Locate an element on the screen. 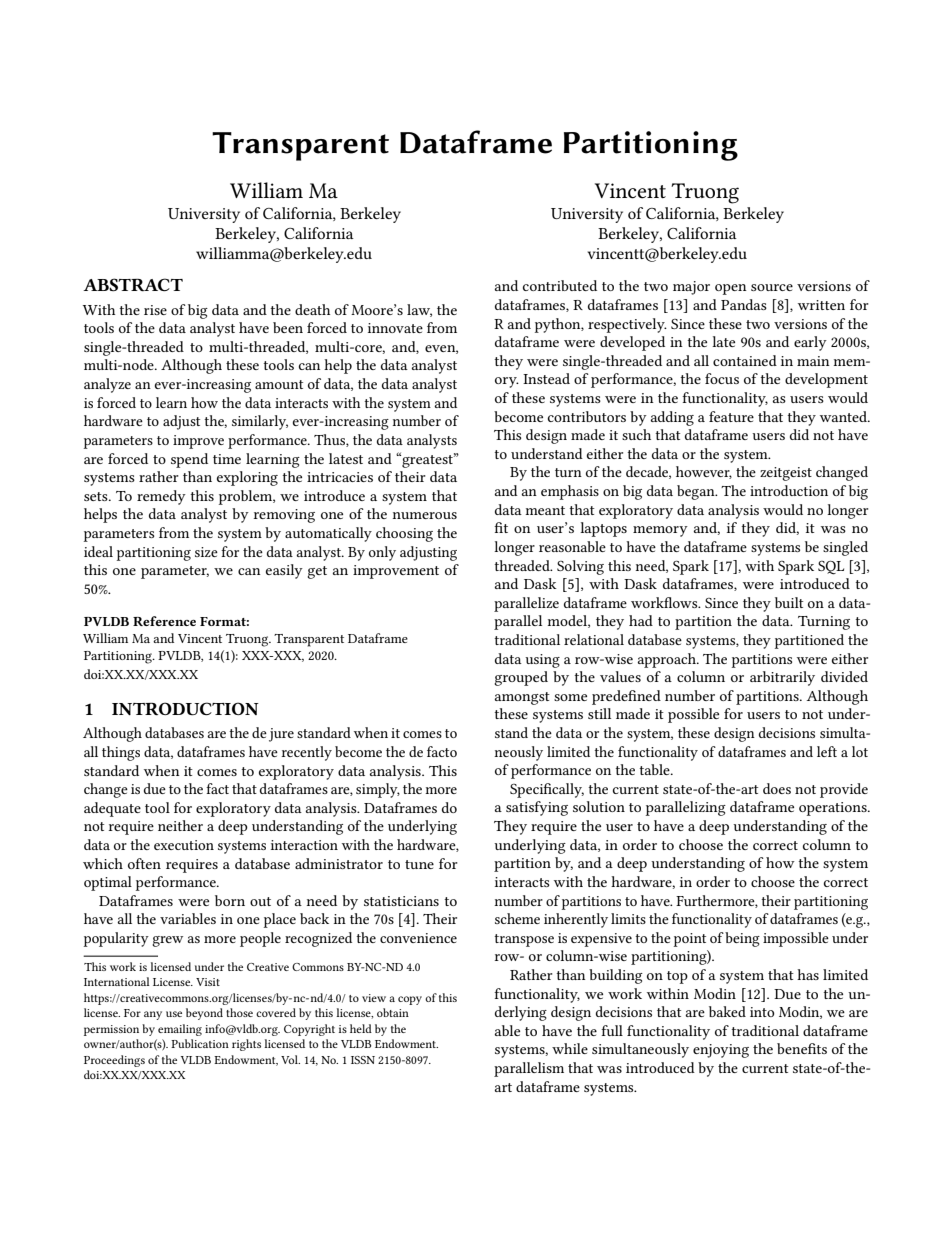  law is located at coordinates (419, 310).
